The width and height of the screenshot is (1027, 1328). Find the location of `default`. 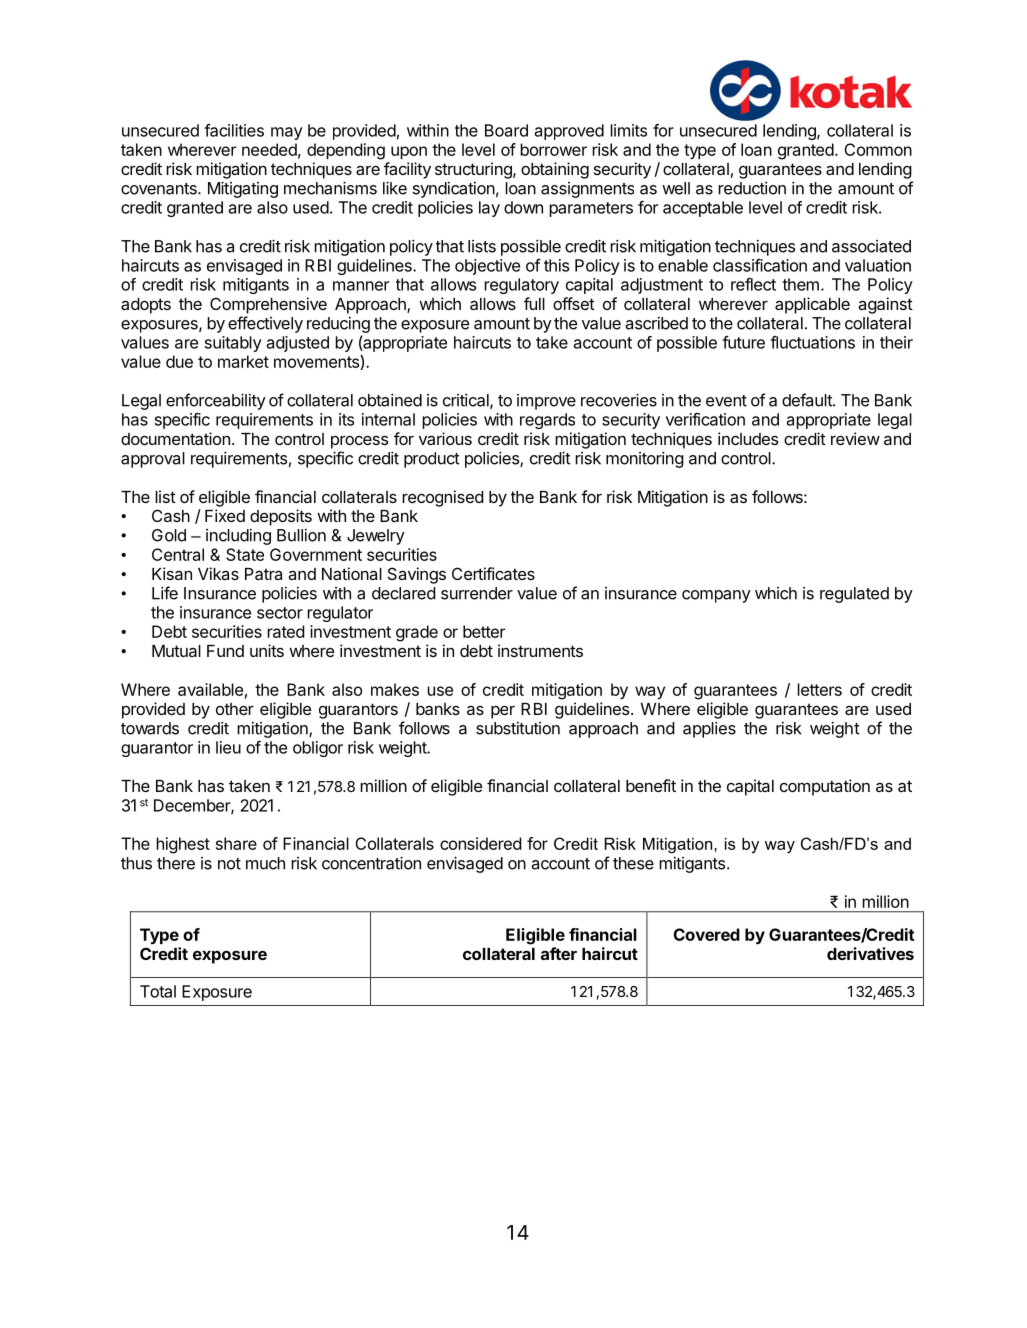

default is located at coordinates (808, 400).
